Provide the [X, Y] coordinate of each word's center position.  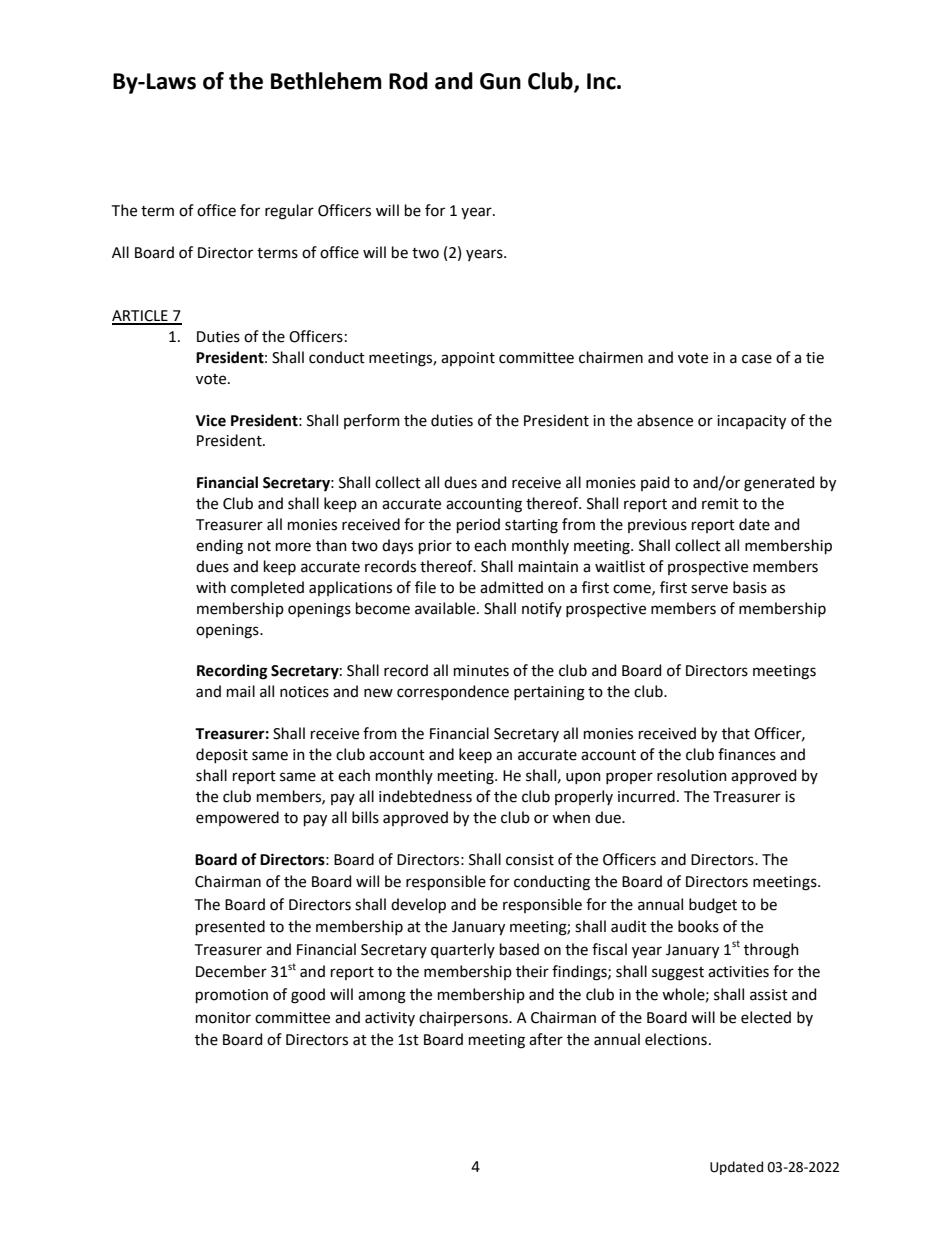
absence [665, 420]
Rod [408, 81]
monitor [223, 1018]
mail [241, 691]
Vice [211, 421]
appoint [468, 359]
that [736, 733]
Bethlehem [326, 81]
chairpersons [464, 1018]
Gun [500, 81]
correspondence [453, 692]
